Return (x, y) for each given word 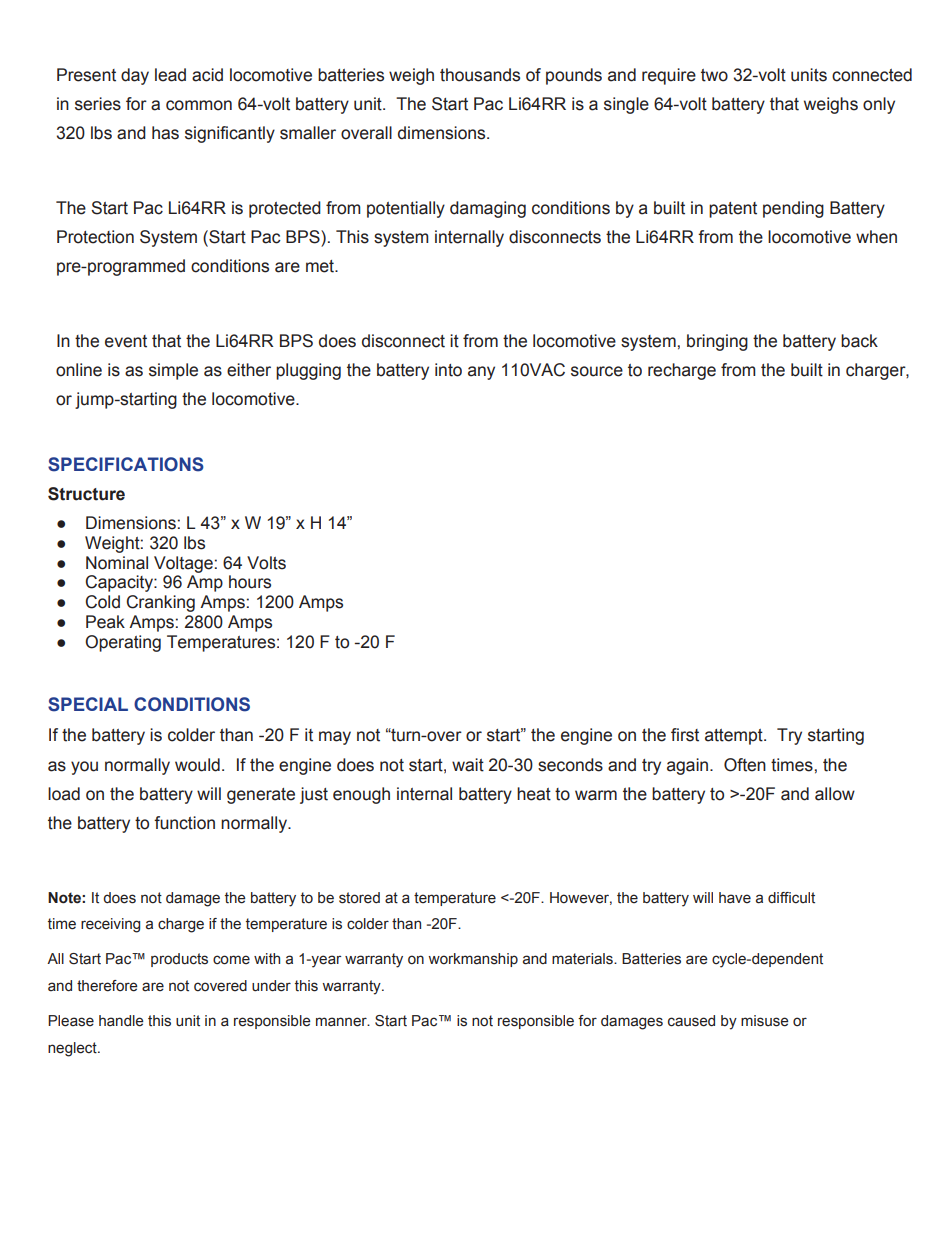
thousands (480, 75)
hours (250, 582)
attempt (735, 737)
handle (121, 1021)
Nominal (117, 563)
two (714, 75)
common (199, 105)
